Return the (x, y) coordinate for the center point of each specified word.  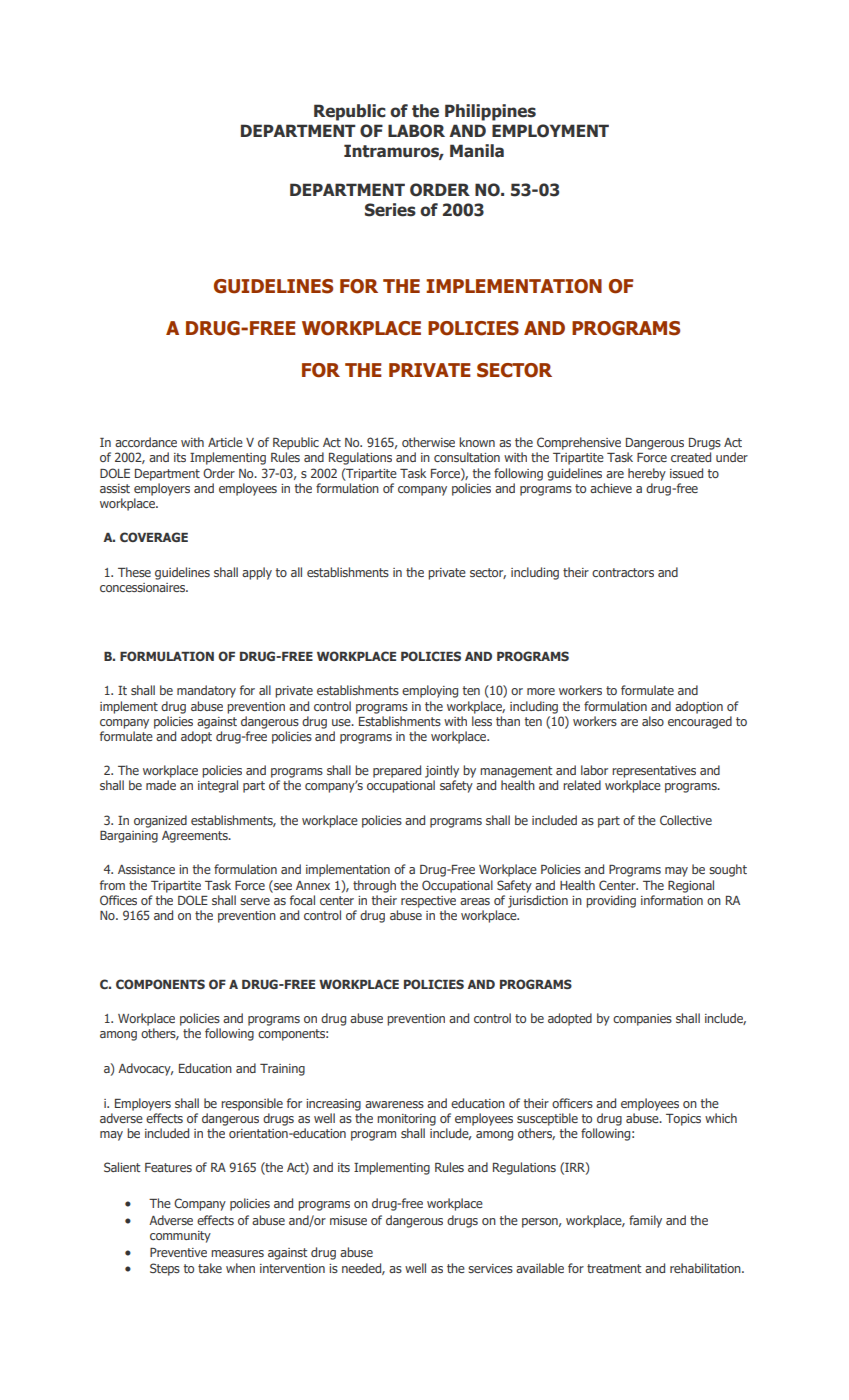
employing (430, 691)
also (653, 721)
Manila (477, 151)
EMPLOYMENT (550, 131)
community (180, 1237)
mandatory (206, 691)
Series (390, 210)
